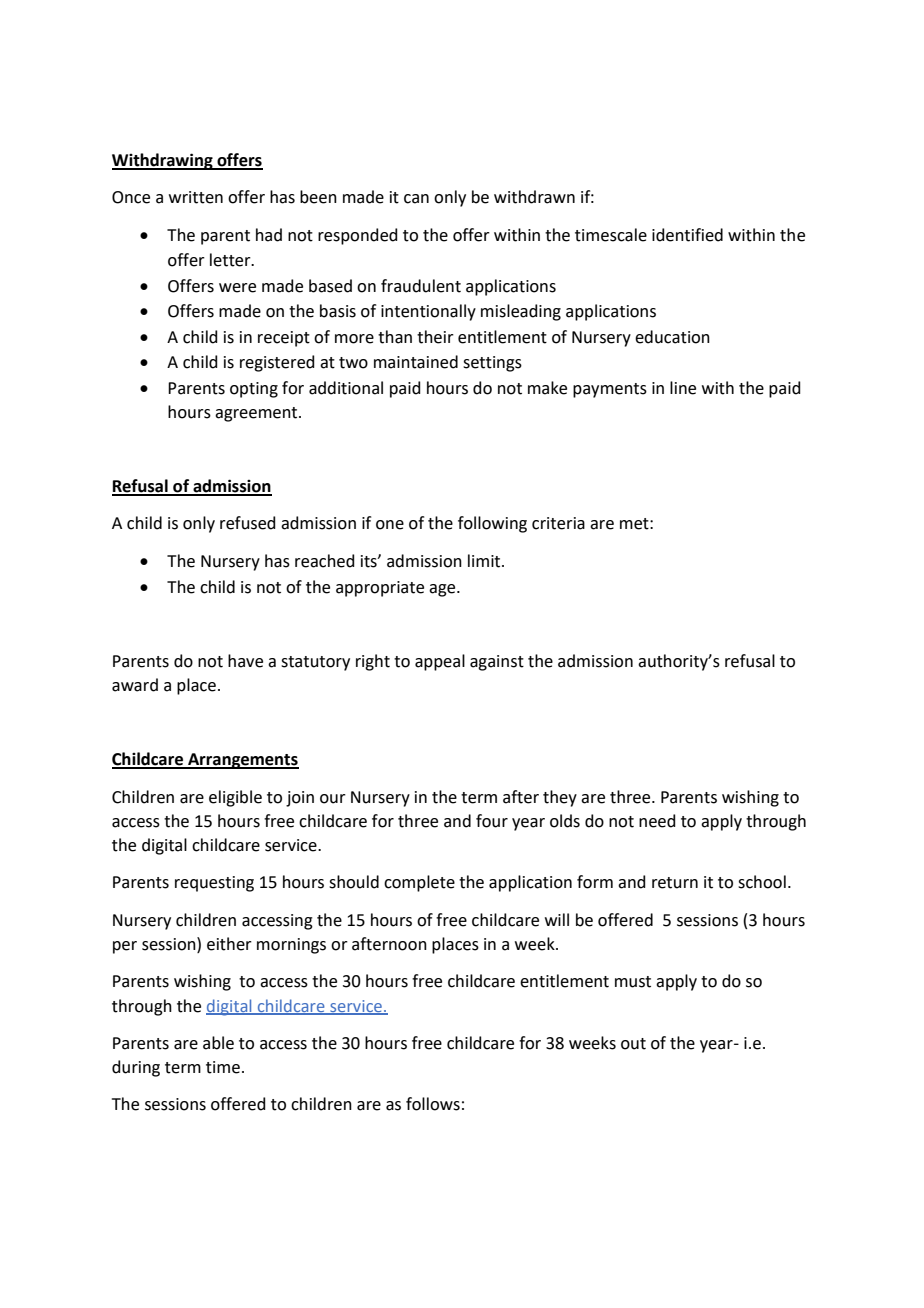  Describe the element at coordinates (687, 235) in the screenshot. I see `identified` at that location.
